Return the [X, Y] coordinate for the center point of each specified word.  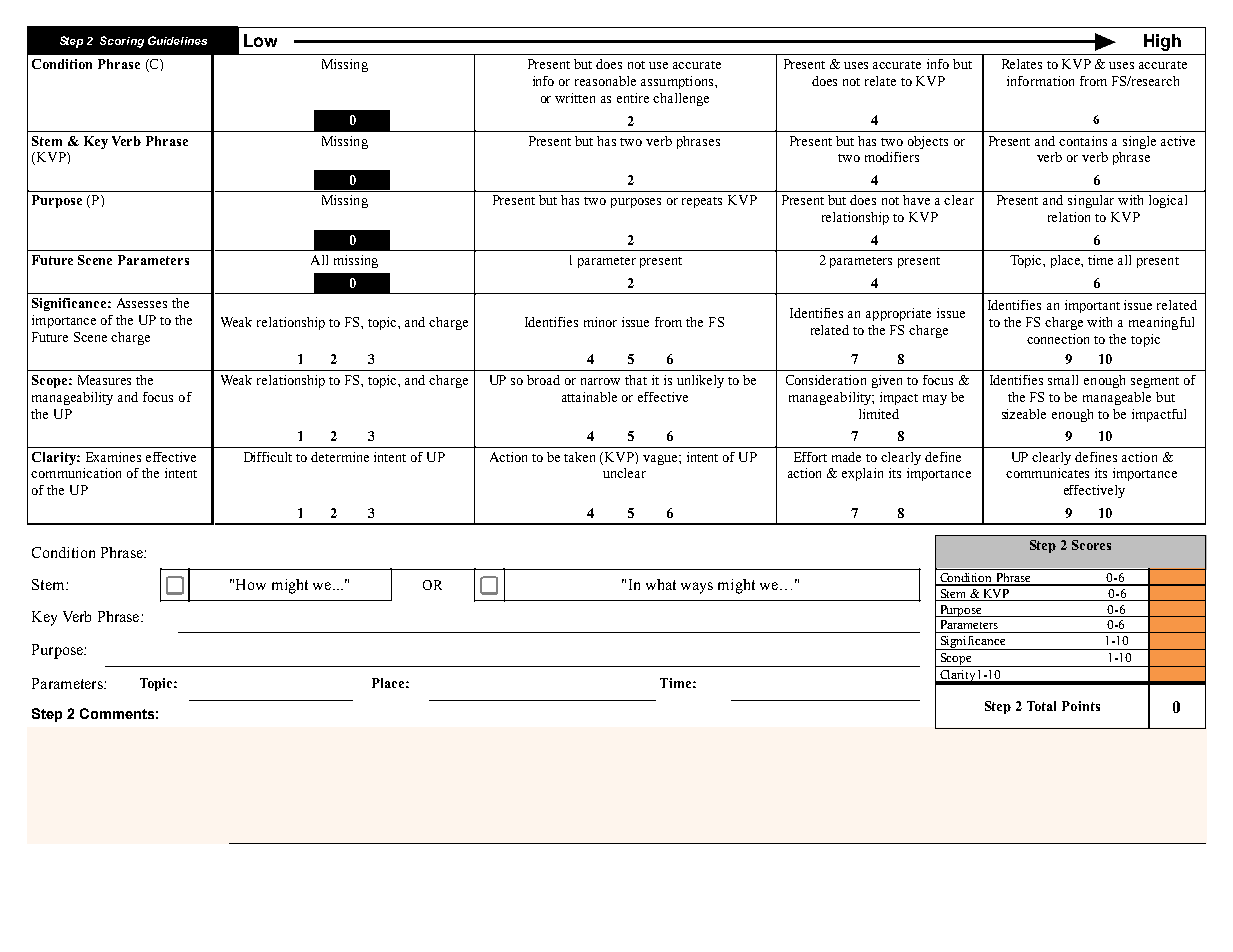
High [1162, 42]
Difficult [268, 457]
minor [600, 322]
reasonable [605, 81]
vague [661, 460]
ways [697, 588]
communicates [1047, 473]
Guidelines [177, 40]
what [661, 584]
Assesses [142, 303]
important [1092, 306]
